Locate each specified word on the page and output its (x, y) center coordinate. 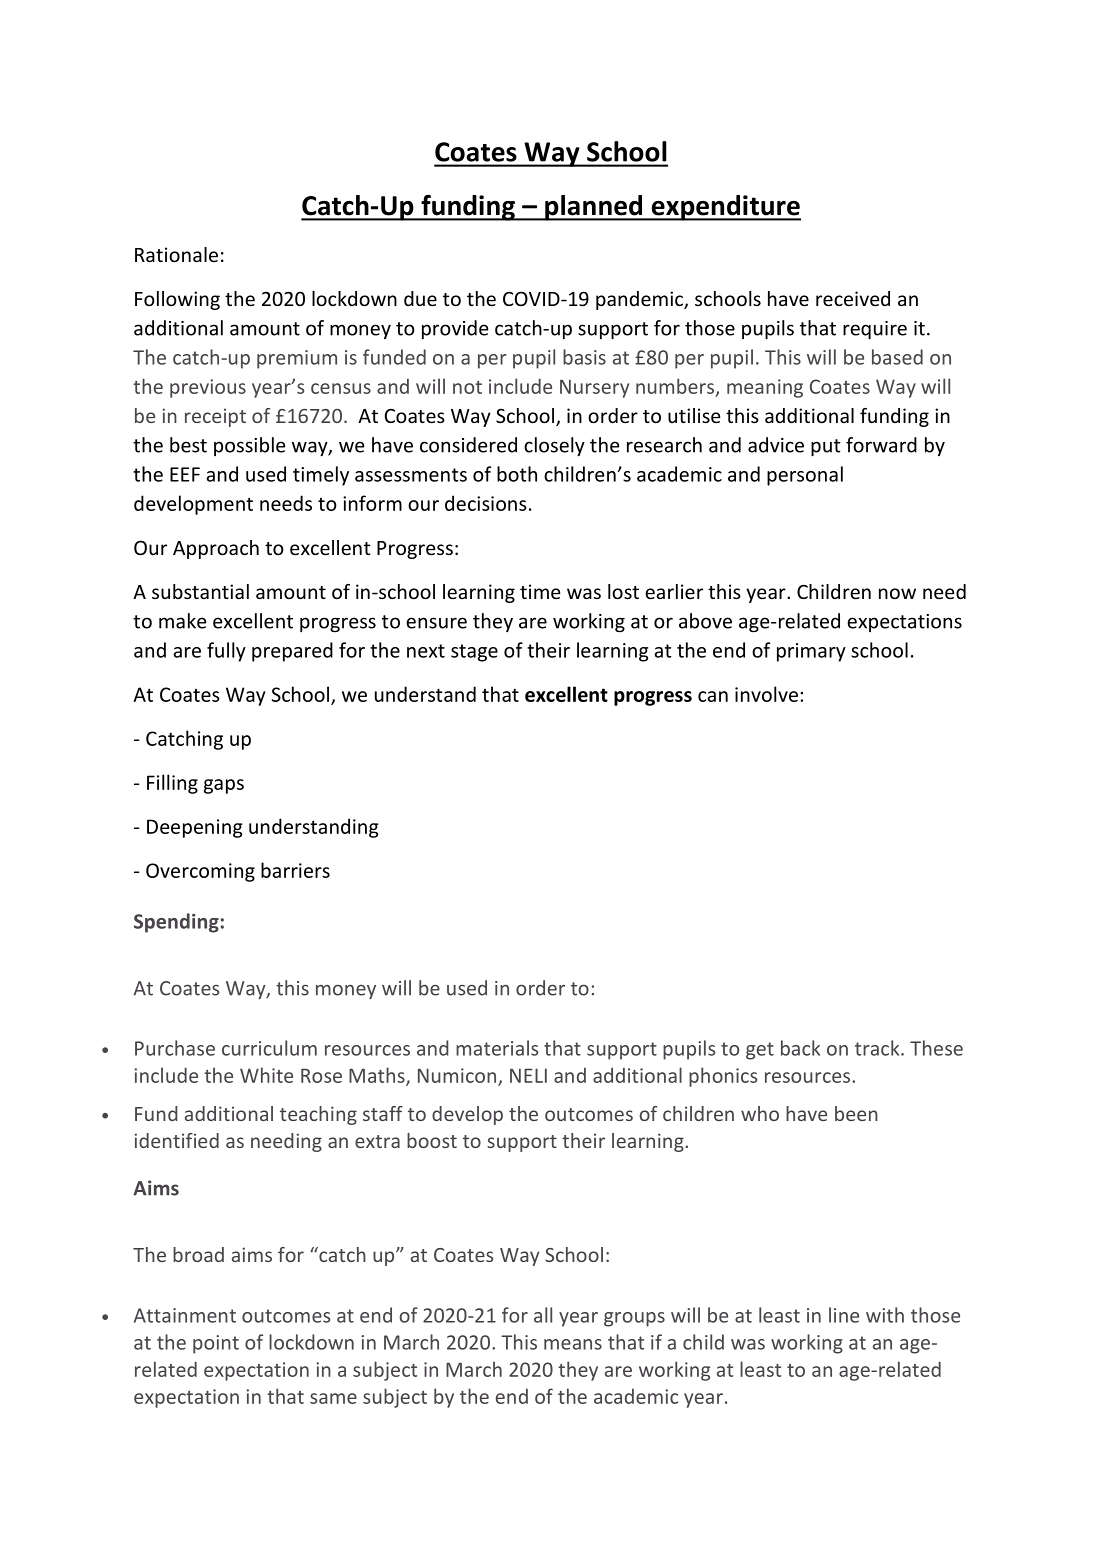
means (573, 1344)
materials (497, 1048)
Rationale (176, 254)
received (853, 298)
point (216, 1344)
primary (811, 652)
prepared (292, 652)
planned (594, 208)
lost (623, 591)
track (878, 1048)
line (844, 1315)
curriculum (269, 1048)
